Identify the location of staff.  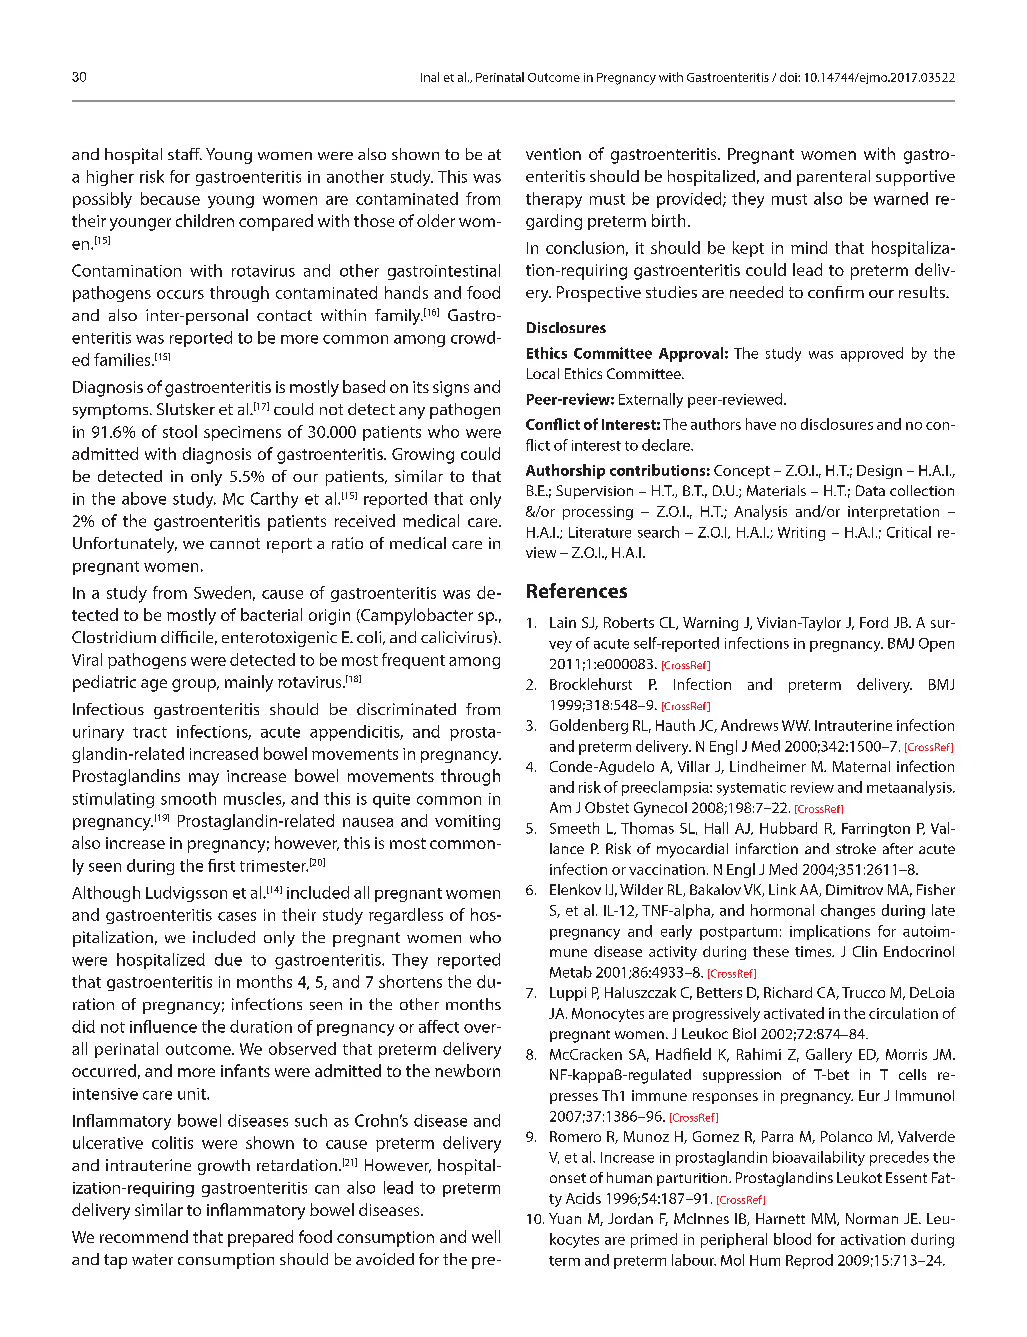
(185, 154).
